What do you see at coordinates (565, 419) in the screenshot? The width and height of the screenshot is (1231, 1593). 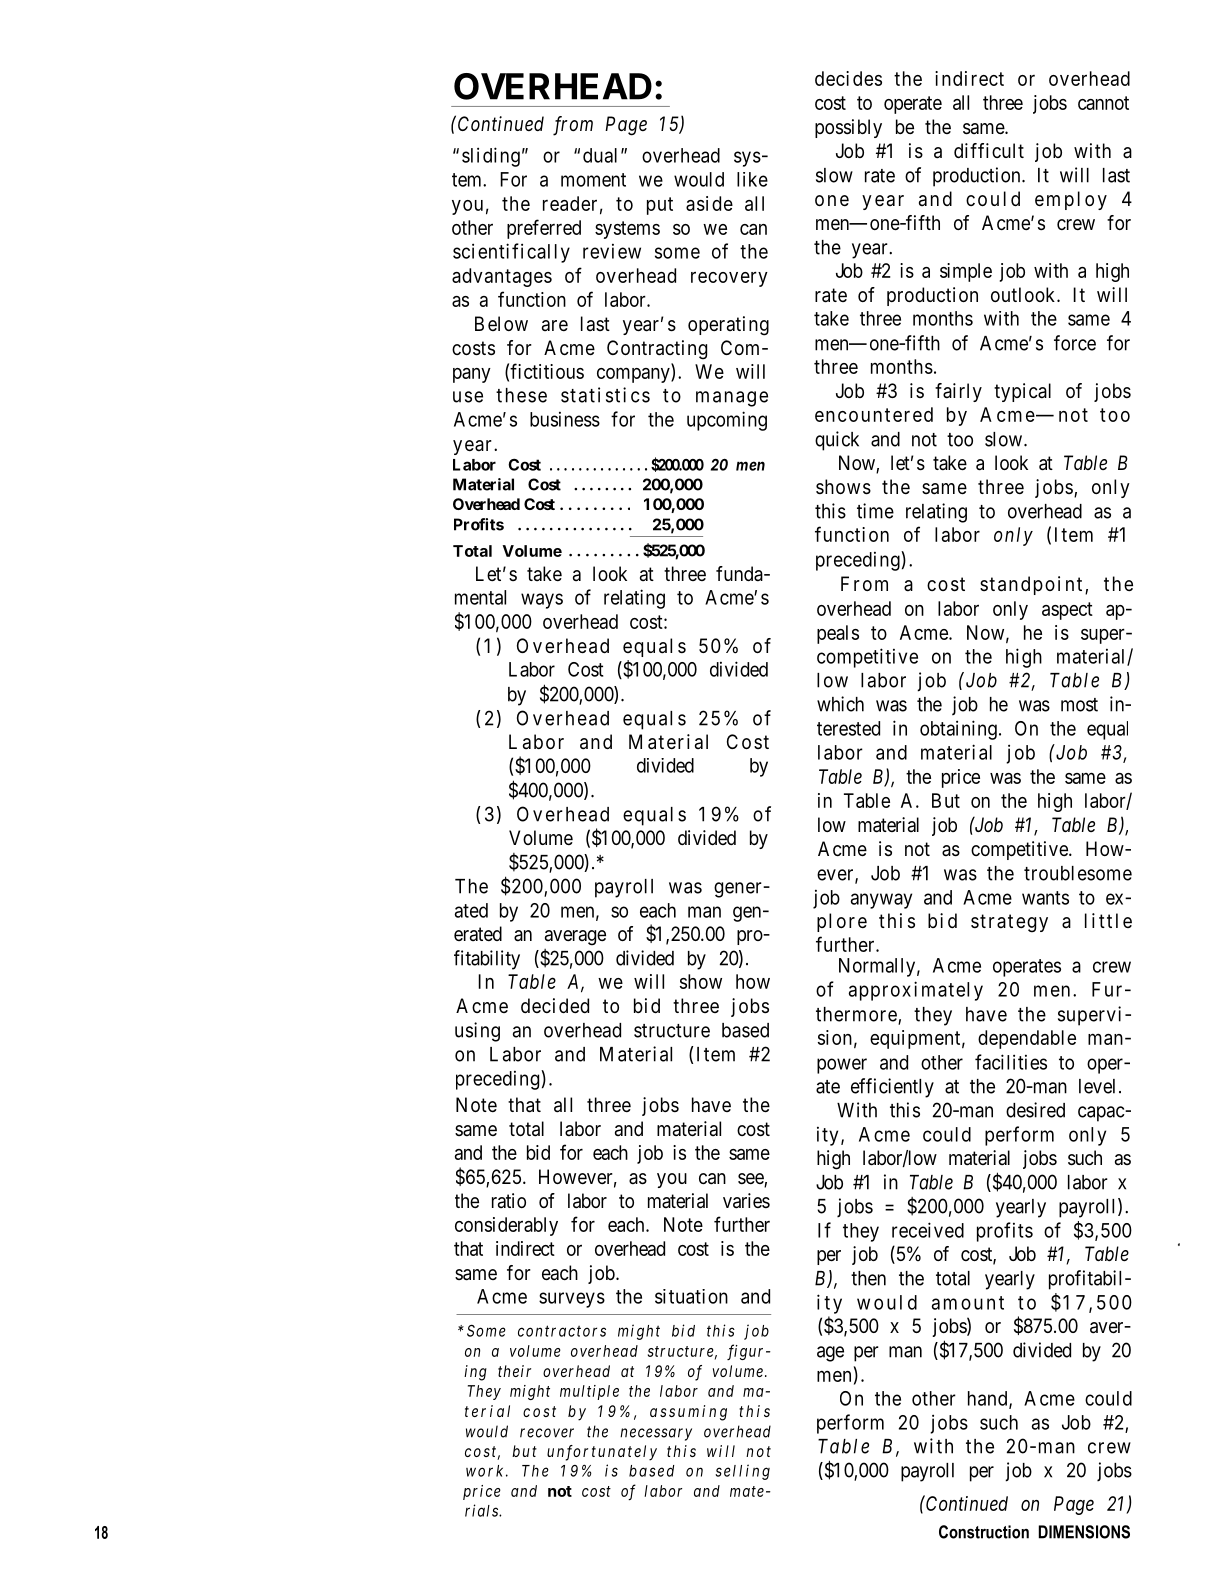 I see `business` at bounding box center [565, 419].
